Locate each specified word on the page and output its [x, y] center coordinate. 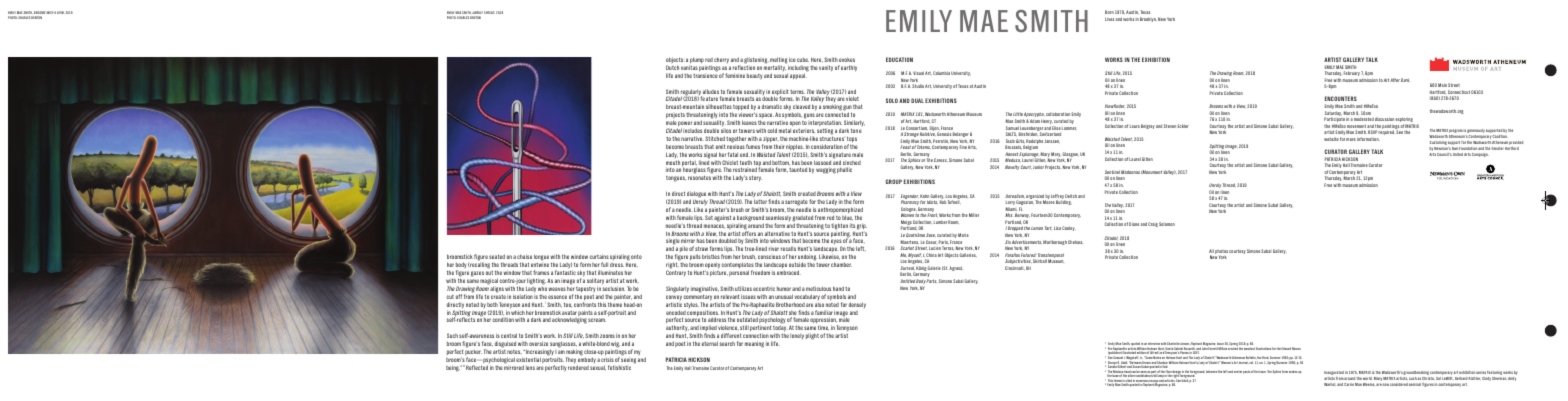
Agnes [955, 268]
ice [792, 59]
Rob [943, 202]
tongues [676, 179]
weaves [557, 289]
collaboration [1058, 114]
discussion [1384, 119]
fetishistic [619, 367]
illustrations [1263, 348]
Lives [1109, 19]
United [1458, 154]
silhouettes [719, 106]
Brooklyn [1148, 19]
